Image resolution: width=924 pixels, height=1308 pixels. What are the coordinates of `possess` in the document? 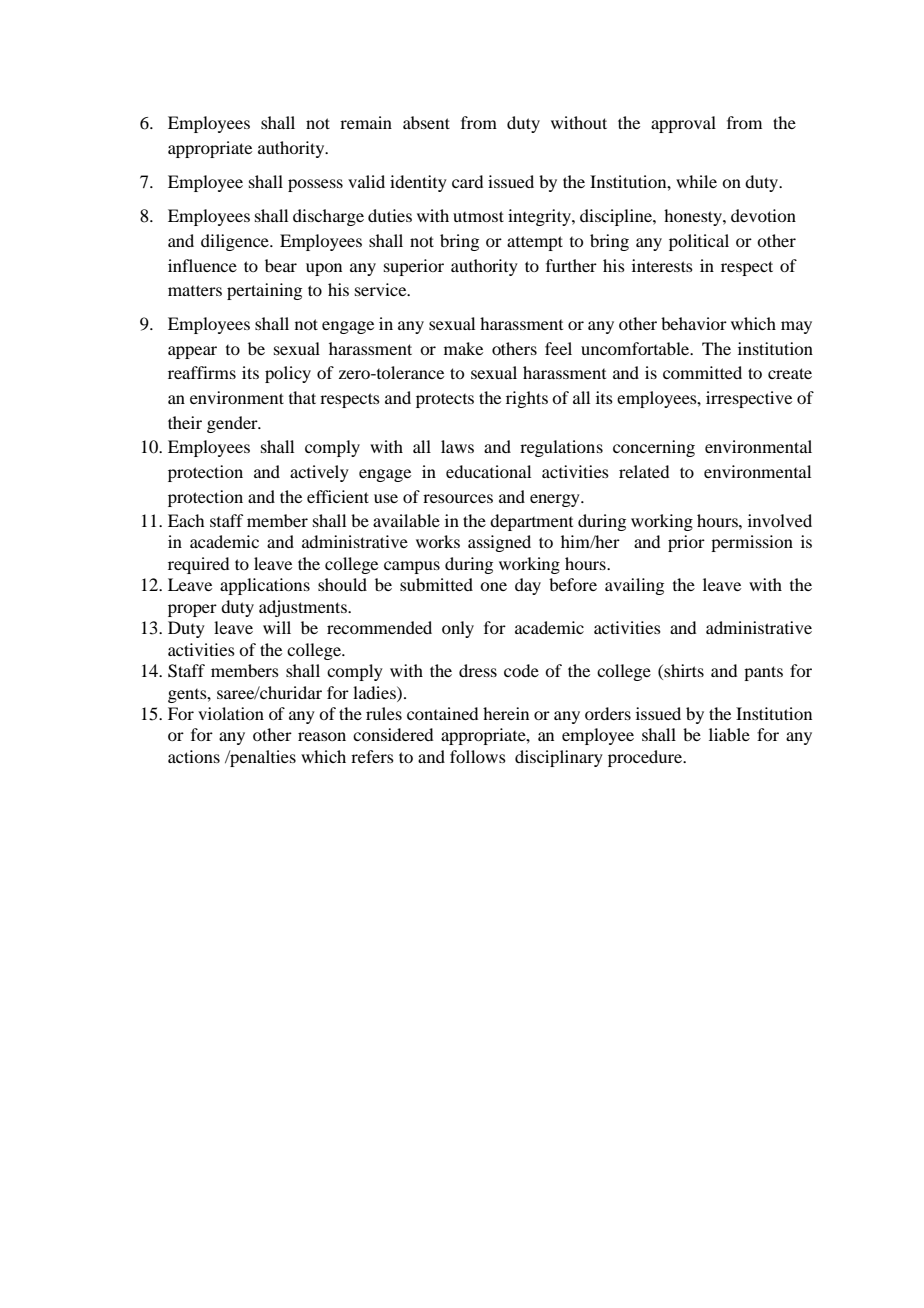 It's located at (315, 185).
